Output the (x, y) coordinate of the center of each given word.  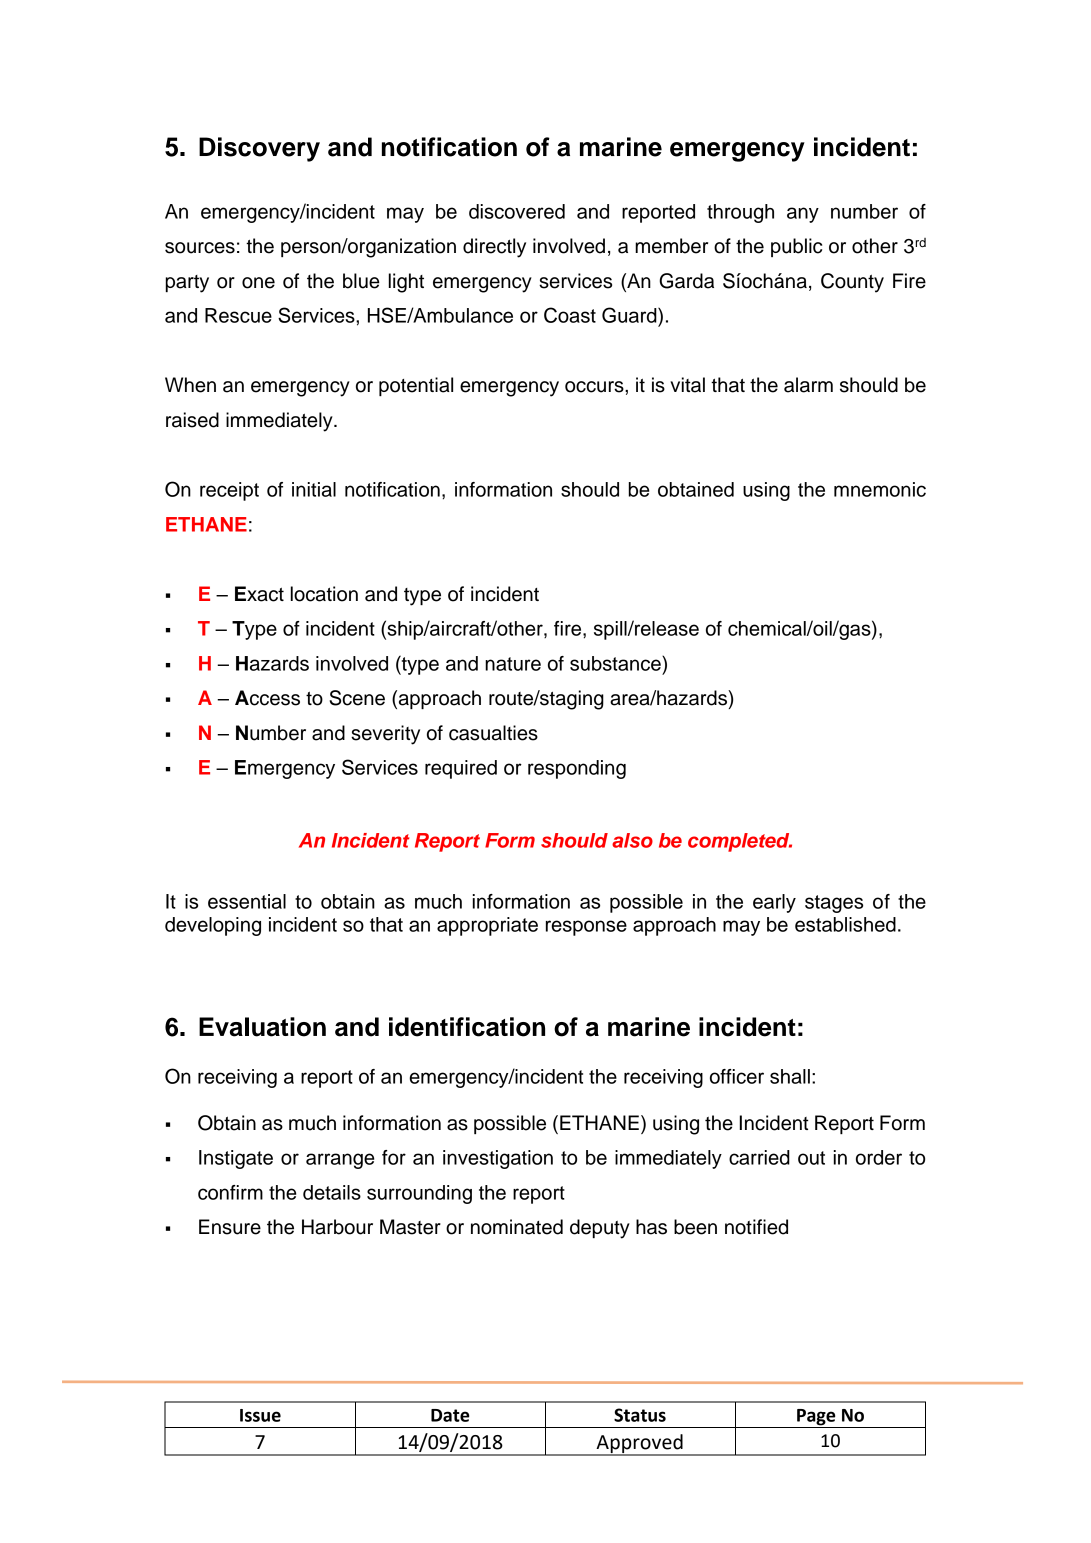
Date (450, 1415)
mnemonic (880, 489)
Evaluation (262, 1027)
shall (790, 1076)
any (803, 215)
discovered (517, 211)
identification (467, 1027)
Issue (260, 1415)
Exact (259, 594)
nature (513, 664)
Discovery (259, 149)
